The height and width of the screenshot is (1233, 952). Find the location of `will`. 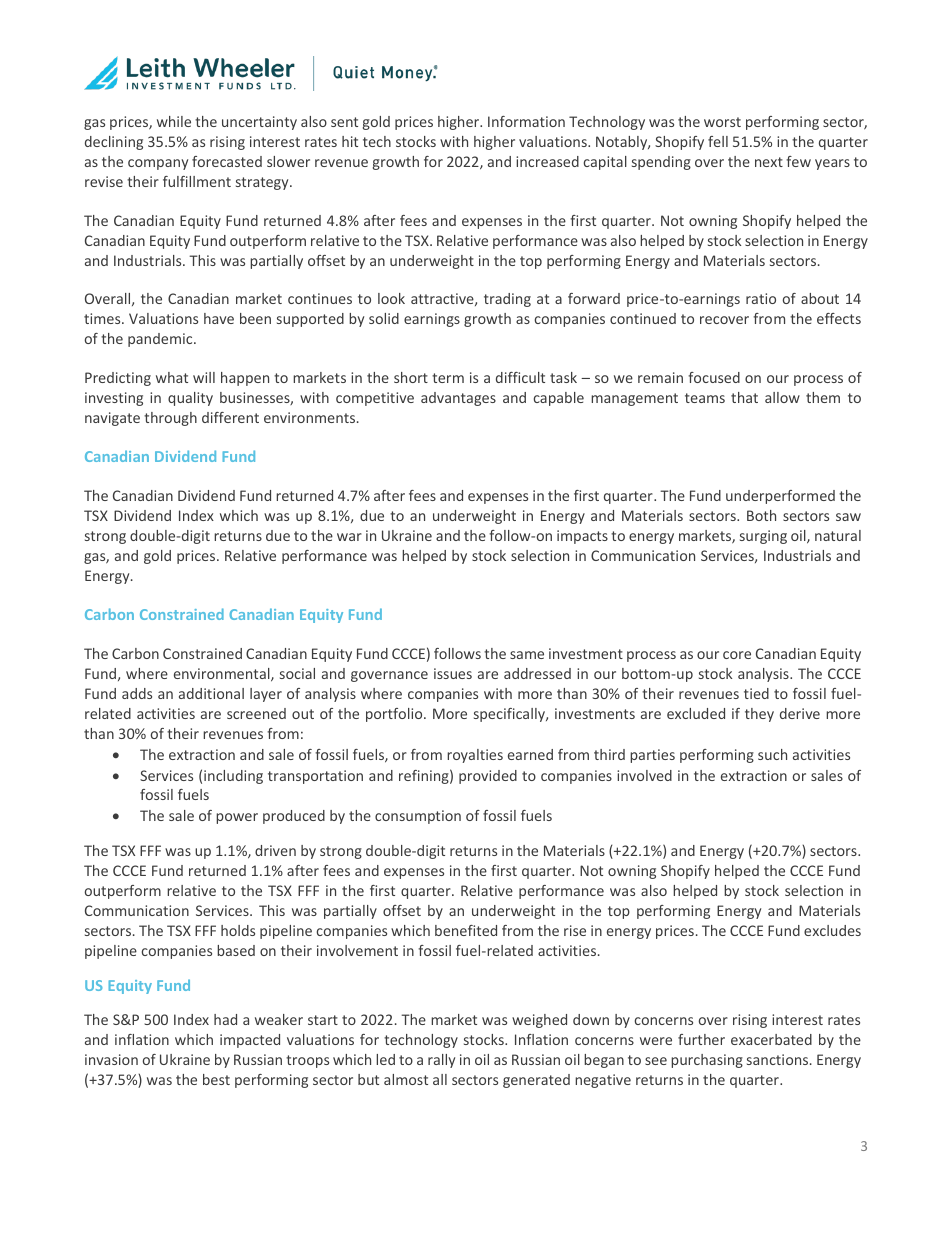

will is located at coordinates (204, 377).
